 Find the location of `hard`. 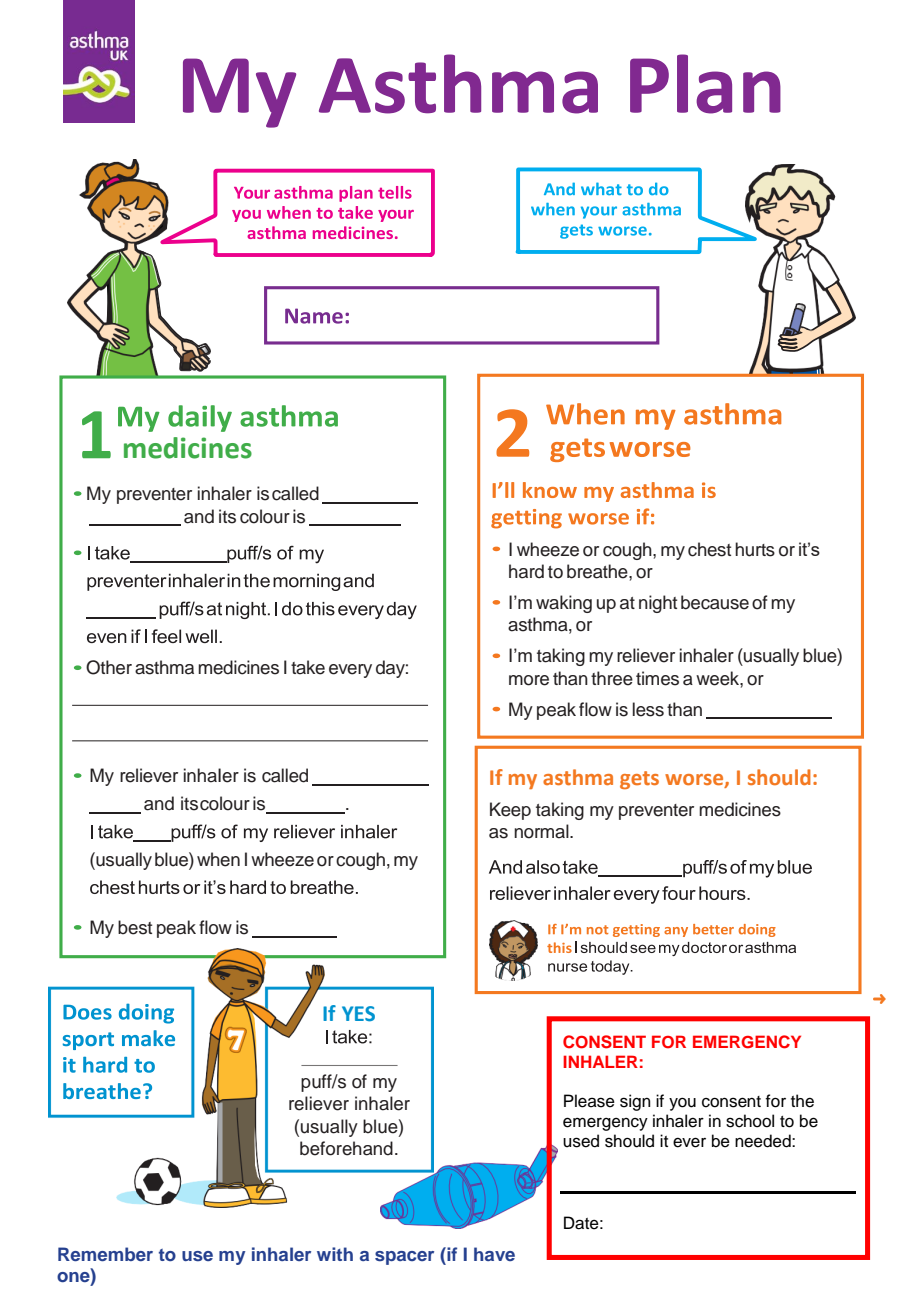

hard is located at coordinates (526, 571).
